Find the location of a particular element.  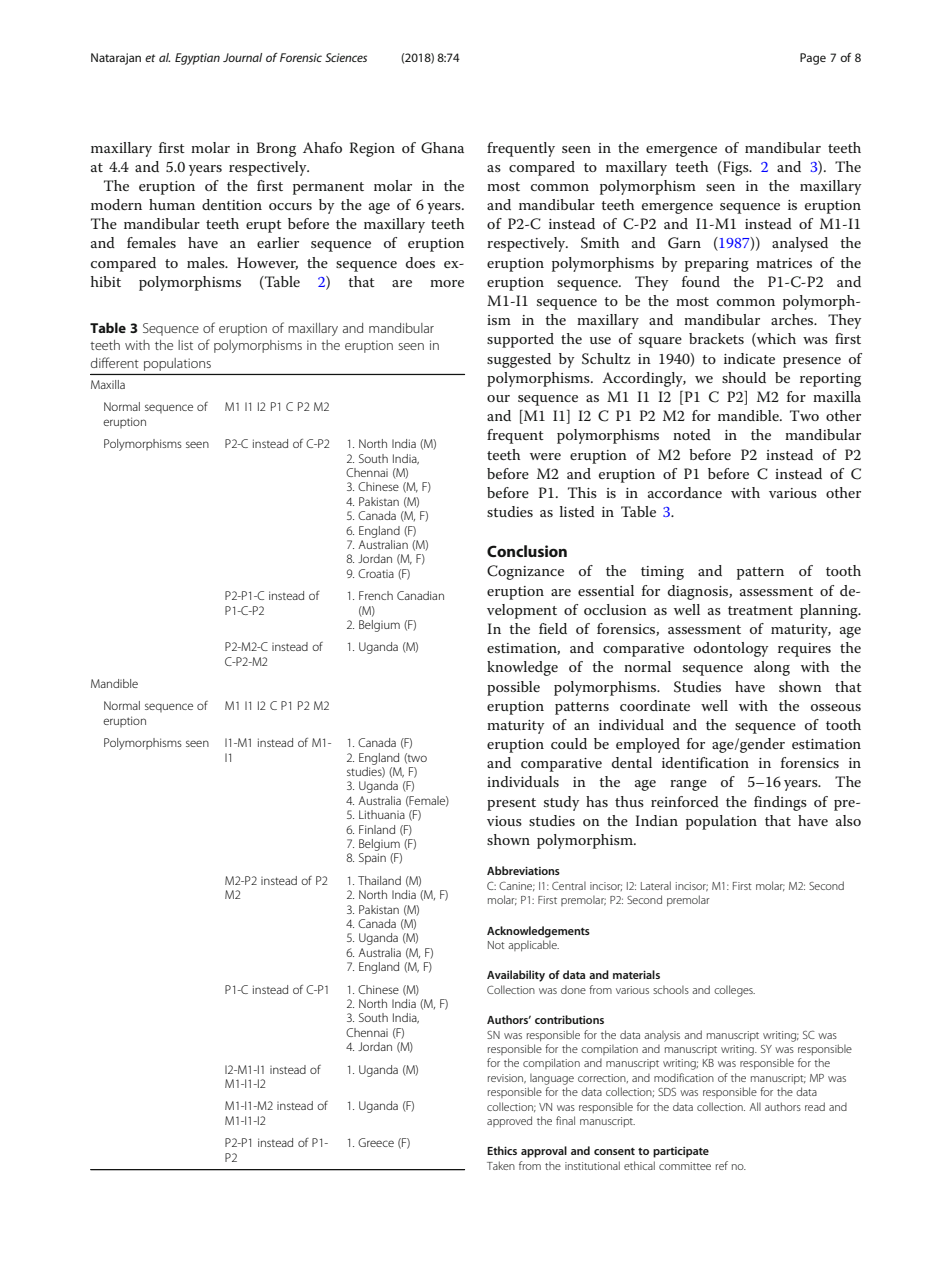

Egyptian is located at coordinates (197, 59).
